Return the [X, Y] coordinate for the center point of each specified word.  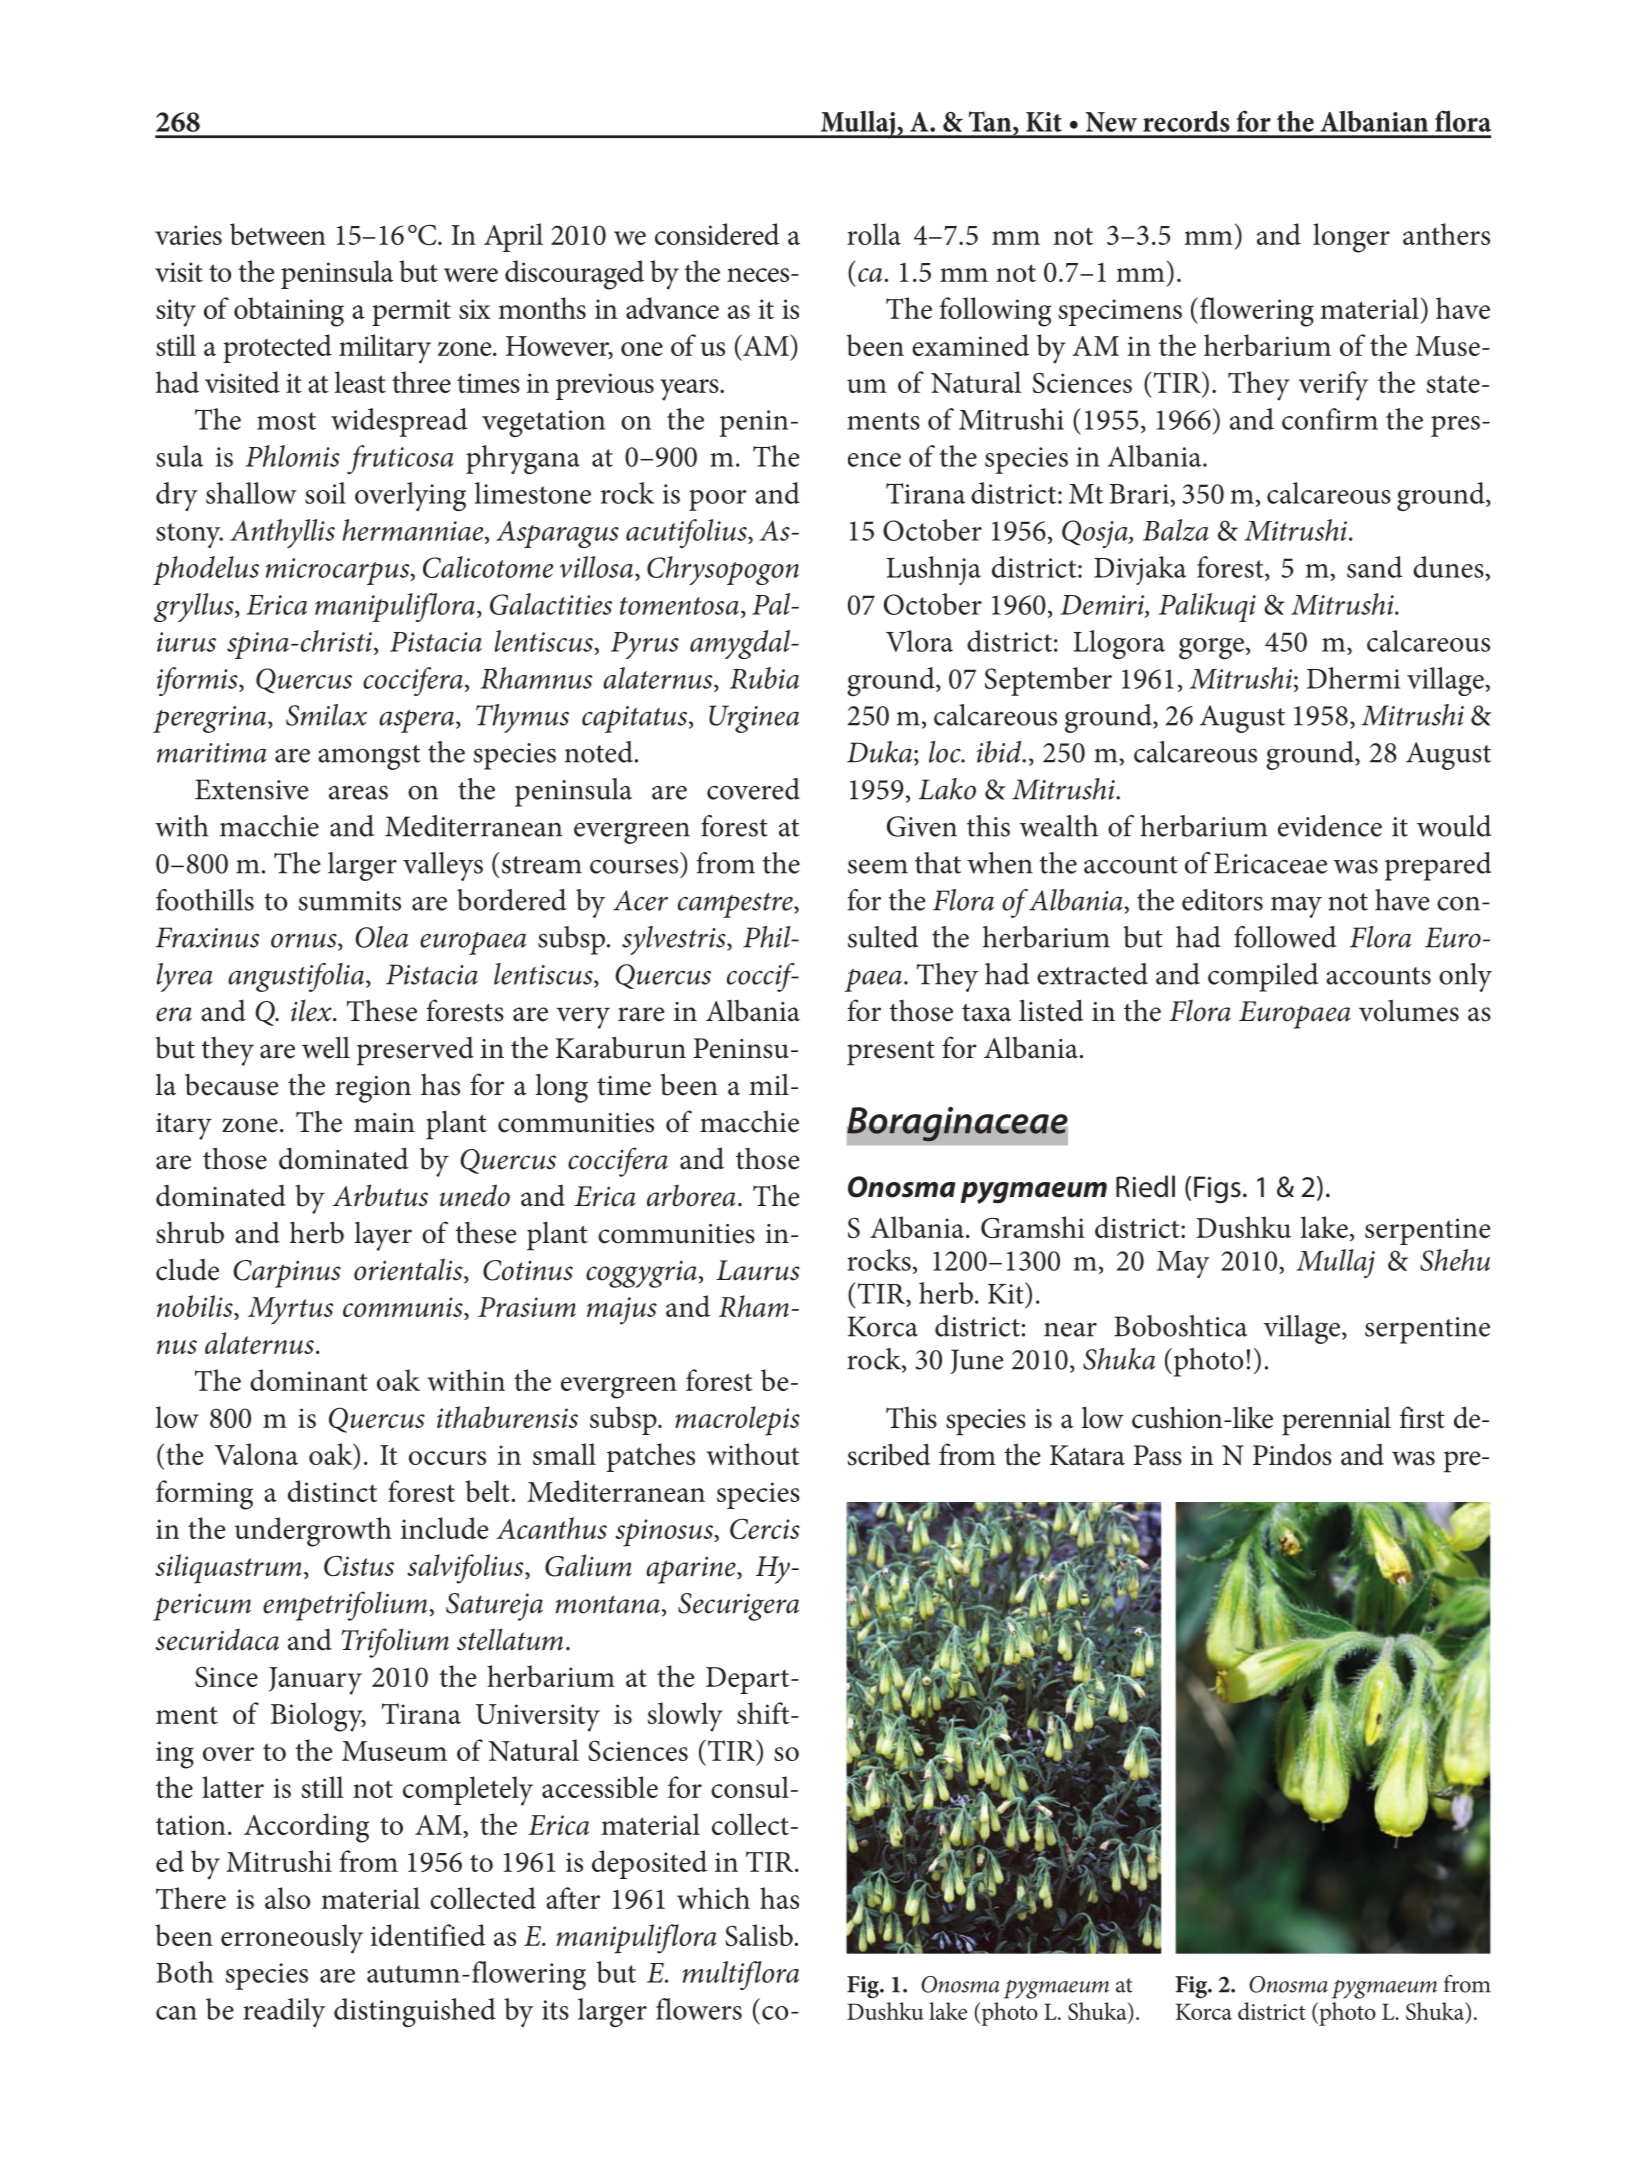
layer [383, 1236]
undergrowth [313, 1532]
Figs [1217, 1190]
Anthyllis [282, 533]
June [977, 1361]
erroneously [292, 1939]
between [278, 234]
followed [1285, 937]
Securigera [738, 1607]
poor [718, 500]
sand [1375, 567]
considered [717, 234]
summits [349, 901]
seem [878, 866]
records [1186, 121]
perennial [1336, 1421]
